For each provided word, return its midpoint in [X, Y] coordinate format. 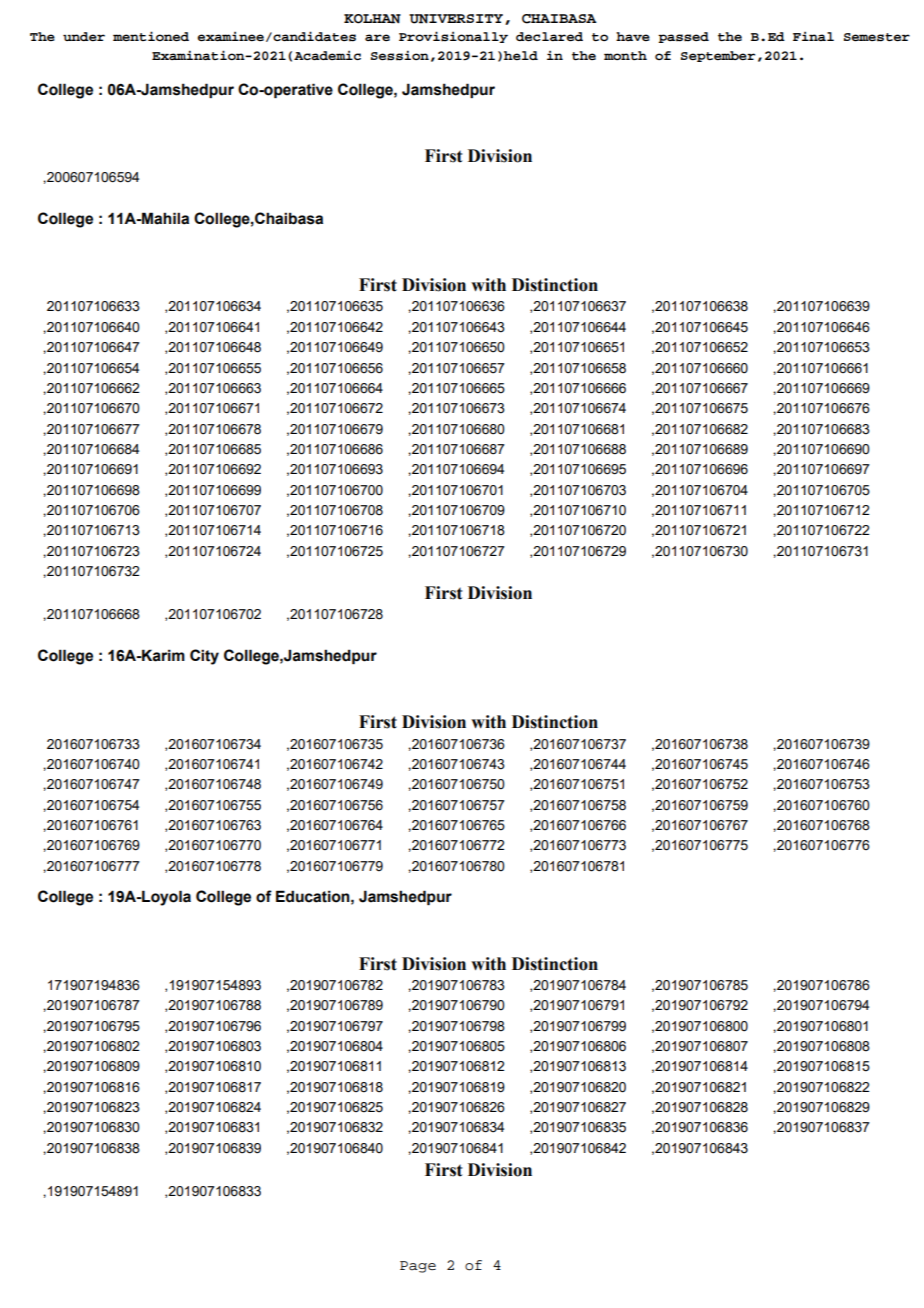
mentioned [151, 36]
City [204, 657]
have [633, 36]
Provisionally [453, 37]
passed [683, 37]
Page [418, 1267]
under [84, 36]
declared [549, 37]
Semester [877, 37]
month [625, 55]
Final [813, 36]
